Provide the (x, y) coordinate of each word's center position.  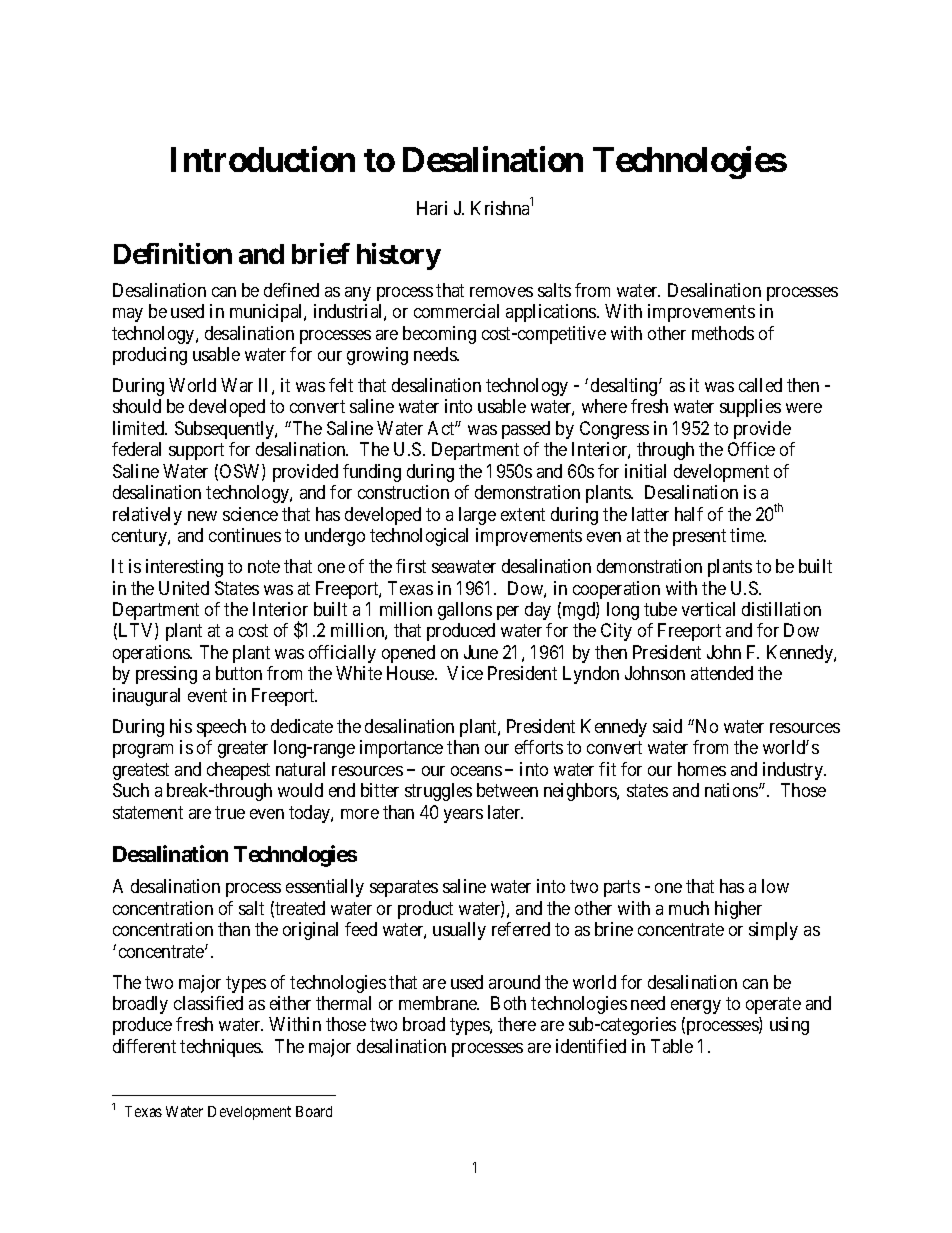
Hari (432, 208)
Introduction (263, 159)
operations (152, 654)
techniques (221, 1048)
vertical (708, 609)
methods (723, 333)
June (481, 652)
